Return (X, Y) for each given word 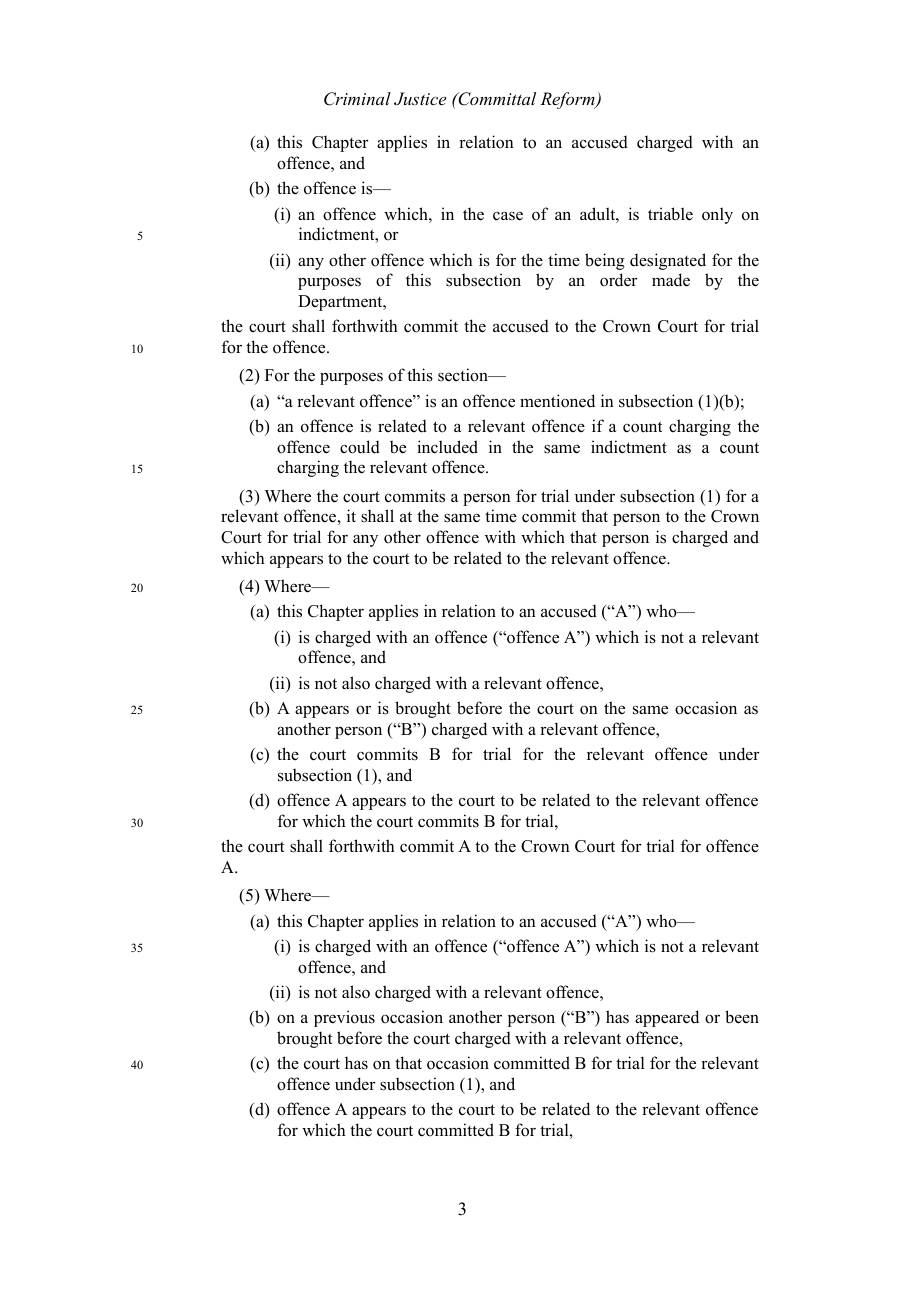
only (717, 215)
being (605, 261)
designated (668, 261)
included (447, 447)
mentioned (557, 401)
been (742, 1017)
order (619, 280)
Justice (420, 99)
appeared (667, 1018)
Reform (568, 100)
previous (344, 1018)
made (671, 280)
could (360, 447)
